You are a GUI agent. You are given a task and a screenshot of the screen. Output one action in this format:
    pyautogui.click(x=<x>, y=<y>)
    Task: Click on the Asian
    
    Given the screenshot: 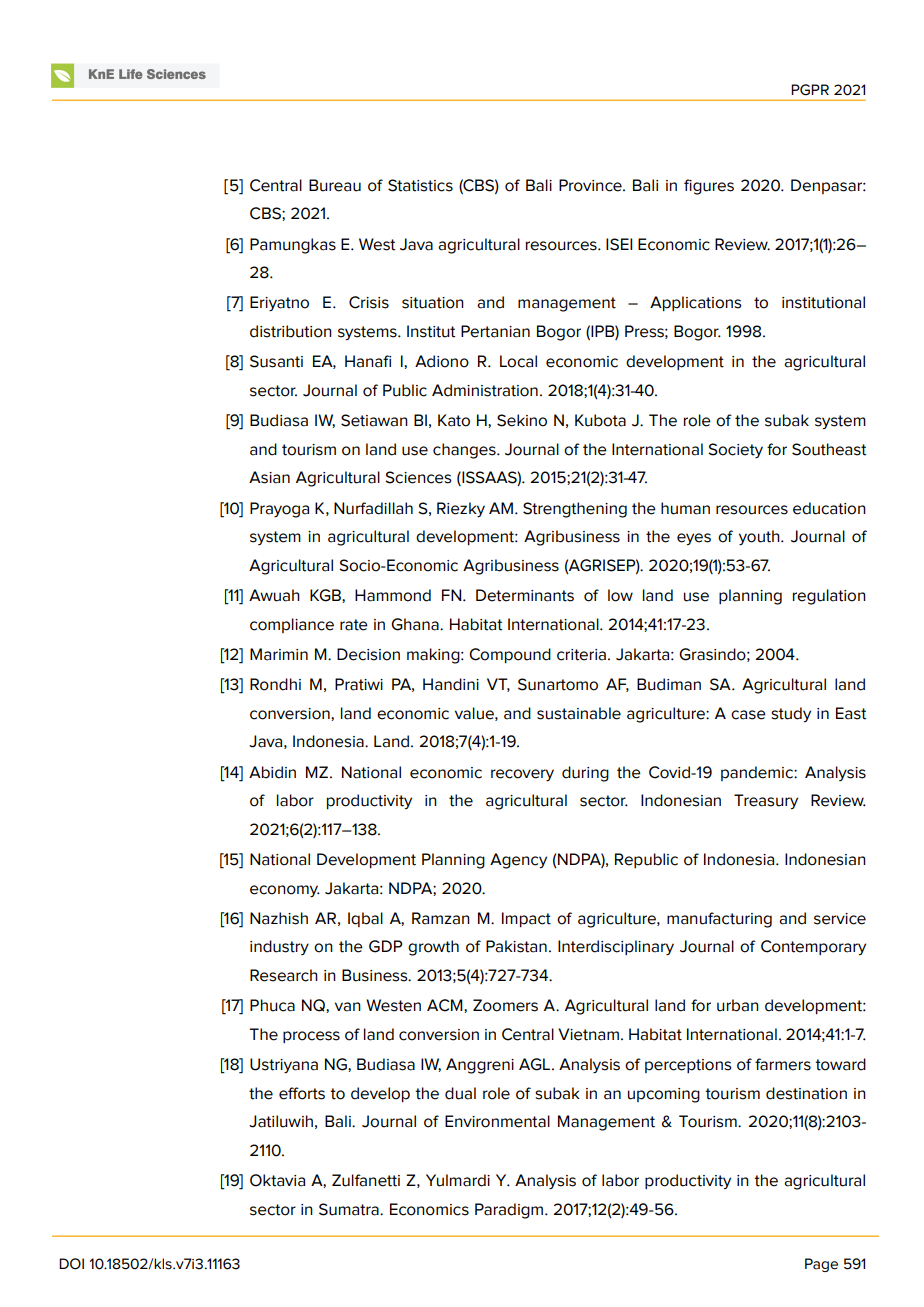 What is the action you would take?
    pyautogui.click(x=269, y=477)
